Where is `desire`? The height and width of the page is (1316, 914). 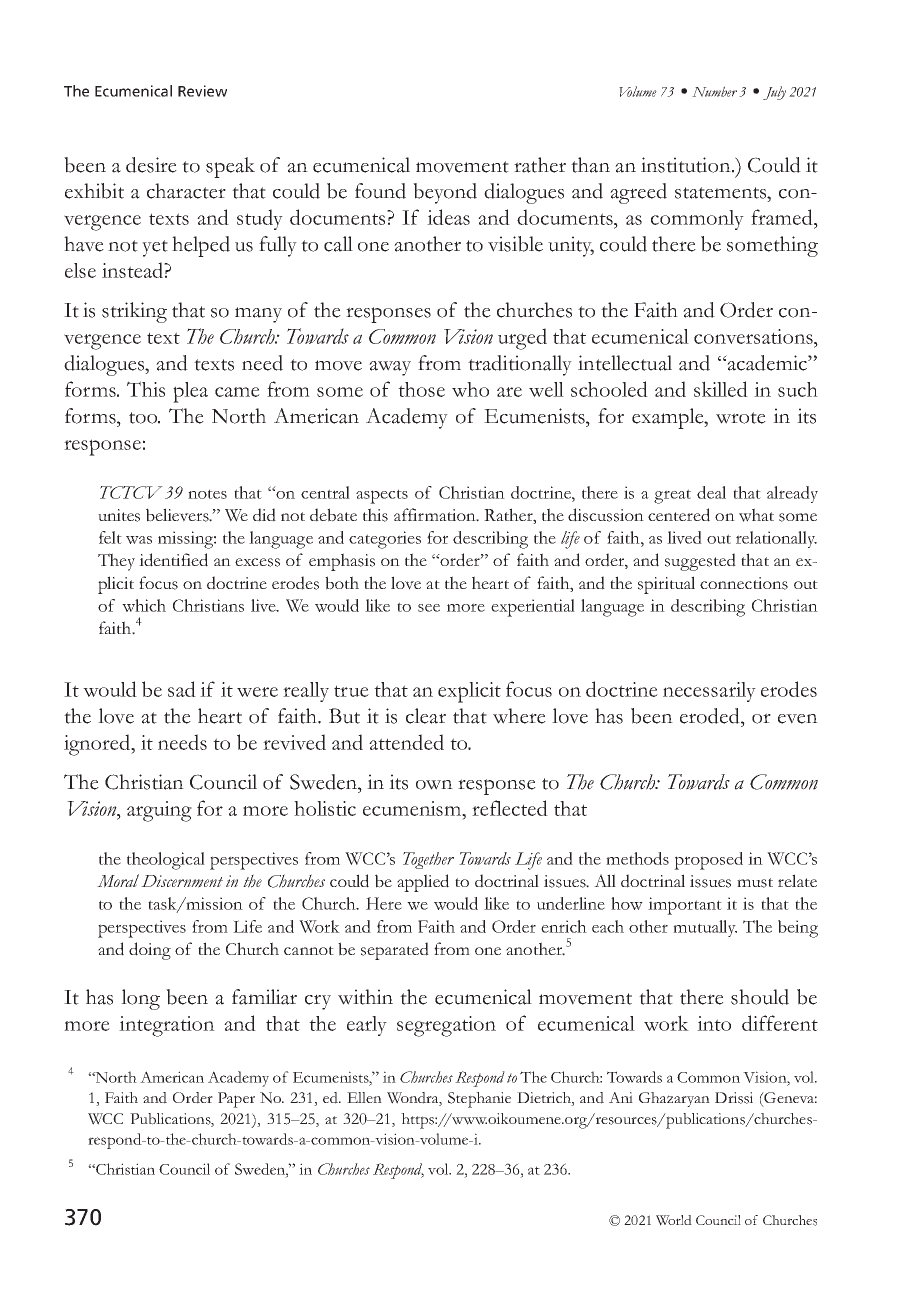
desire is located at coordinates (151, 165).
